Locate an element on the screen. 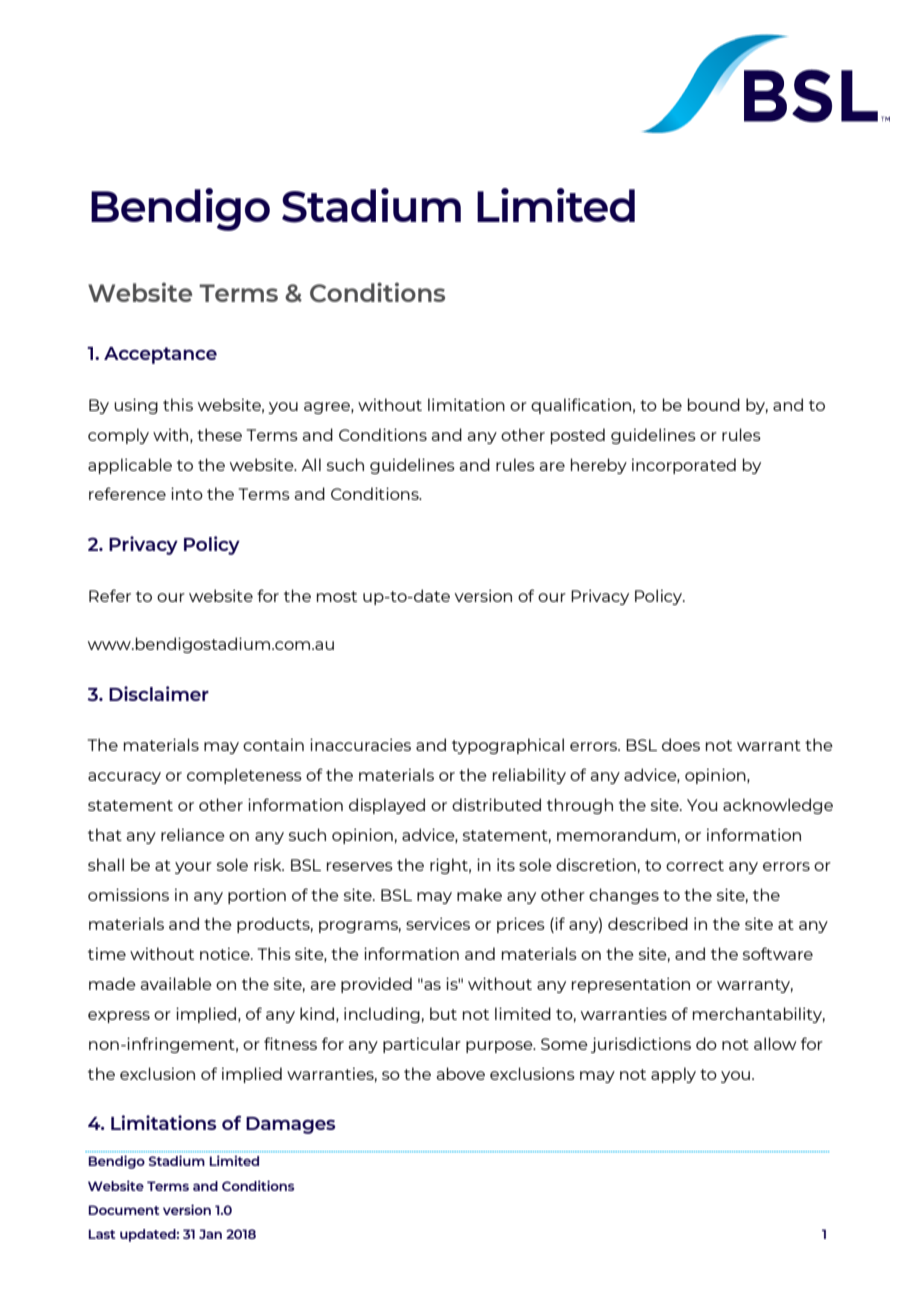  bound is located at coordinates (714, 404).
